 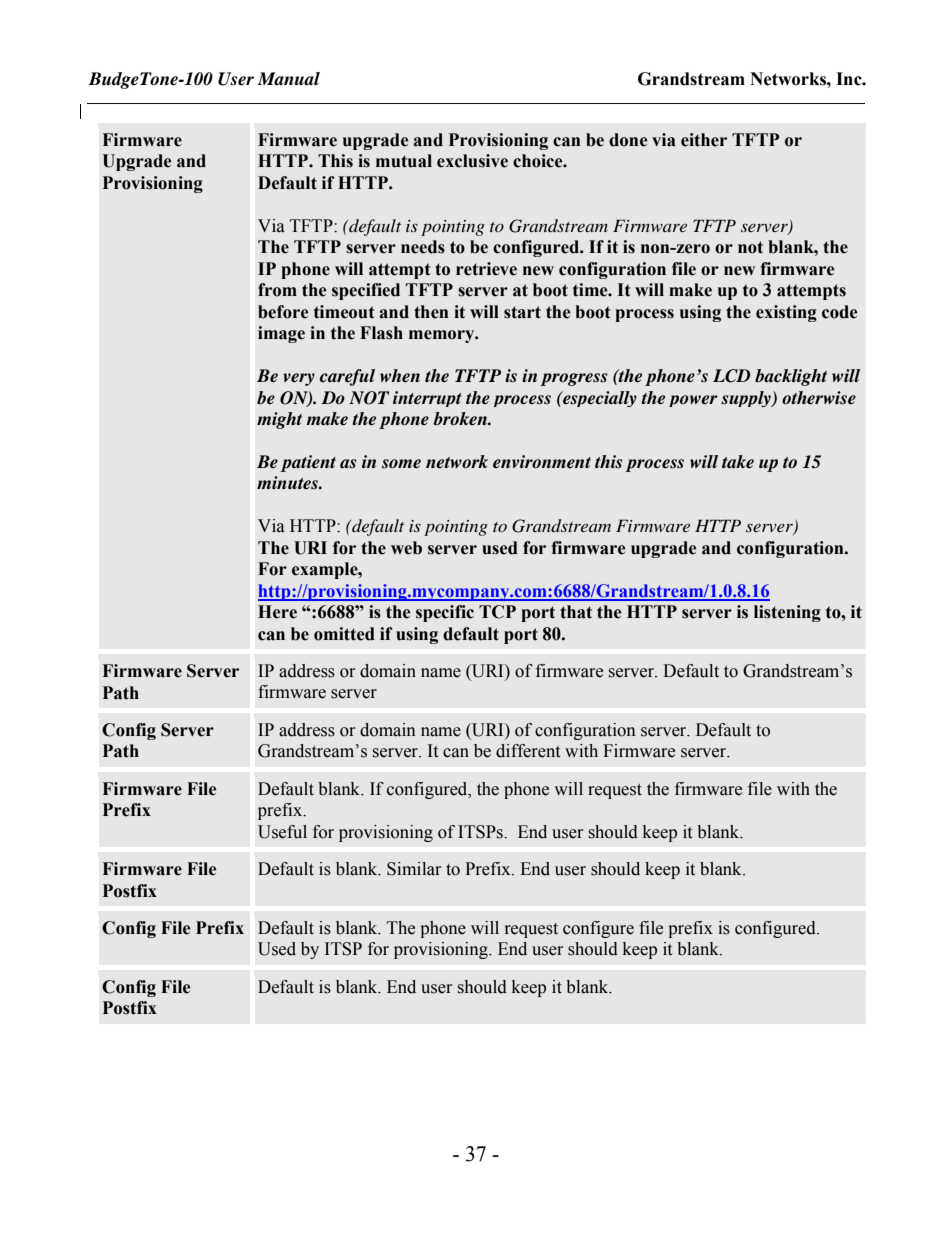 What do you see at coordinates (528, 751) in the document?
I see `different` at bounding box center [528, 751].
